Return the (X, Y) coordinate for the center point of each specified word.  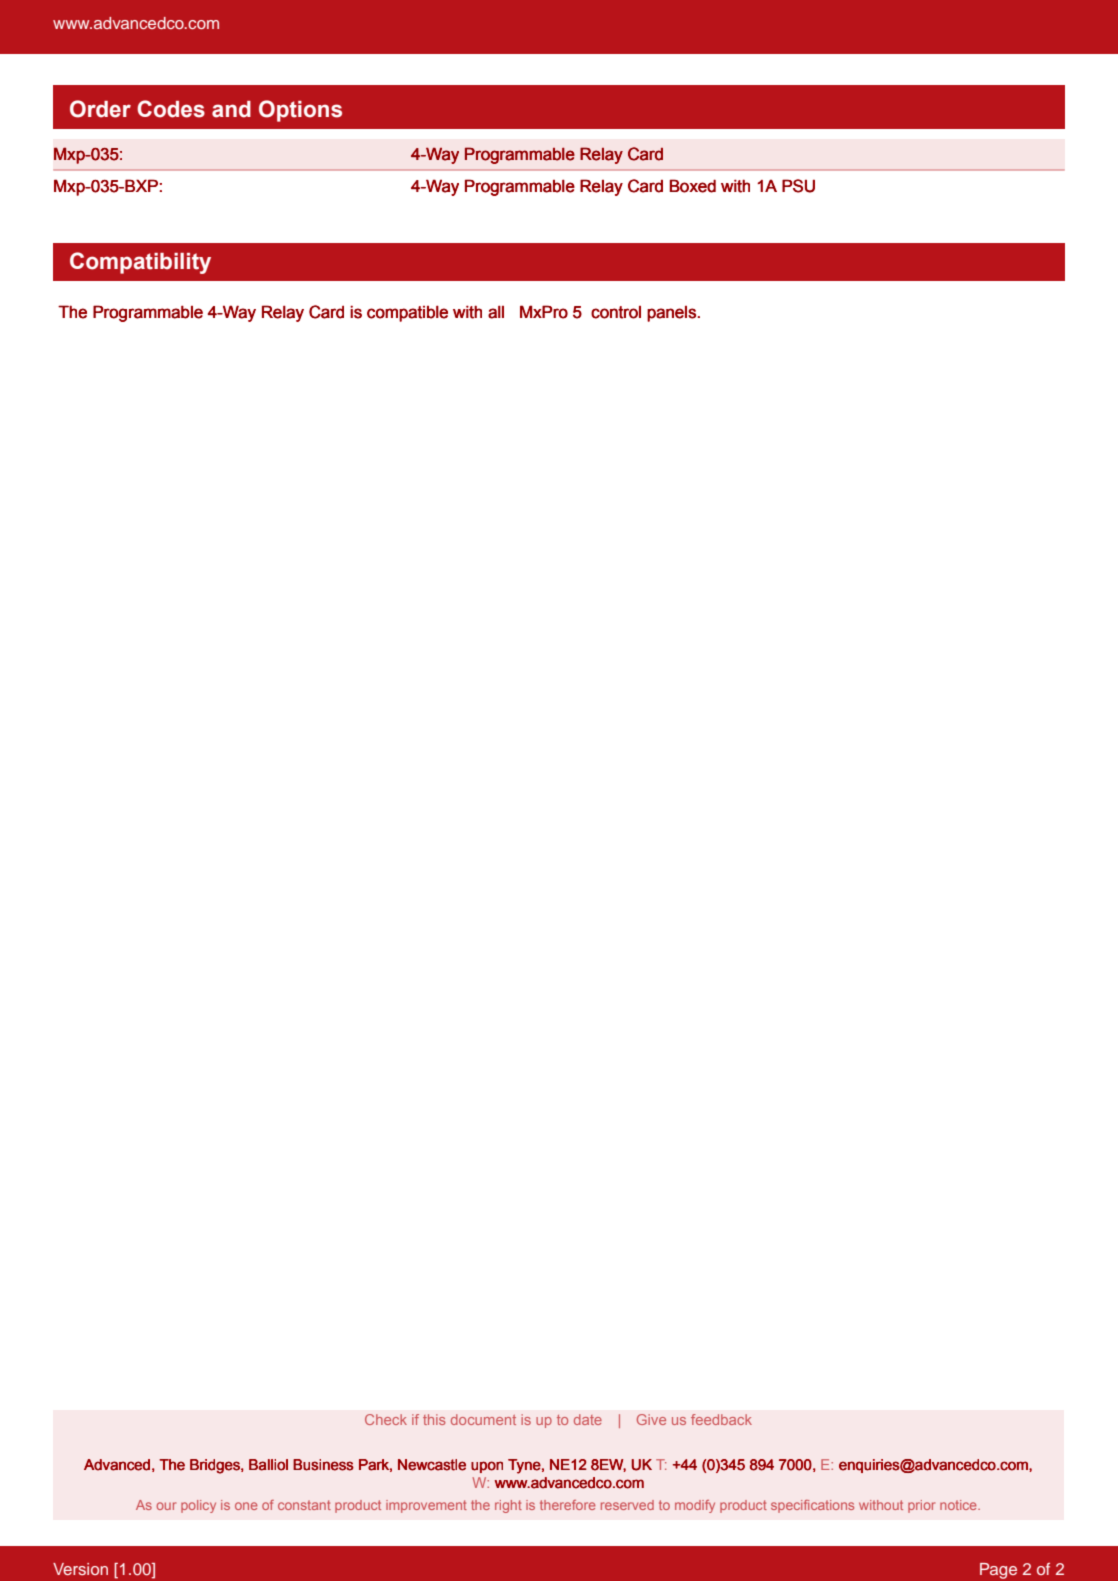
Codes (171, 109)
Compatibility (140, 263)
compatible (407, 313)
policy (198, 1506)
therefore (567, 1505)
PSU (798, 186)
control (616, 312)
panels (672, 314)
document (483, 1419)
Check (386, 1419)
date (588, 1419)
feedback (721, 1419)
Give (651, 1419)
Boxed (693, 186)
